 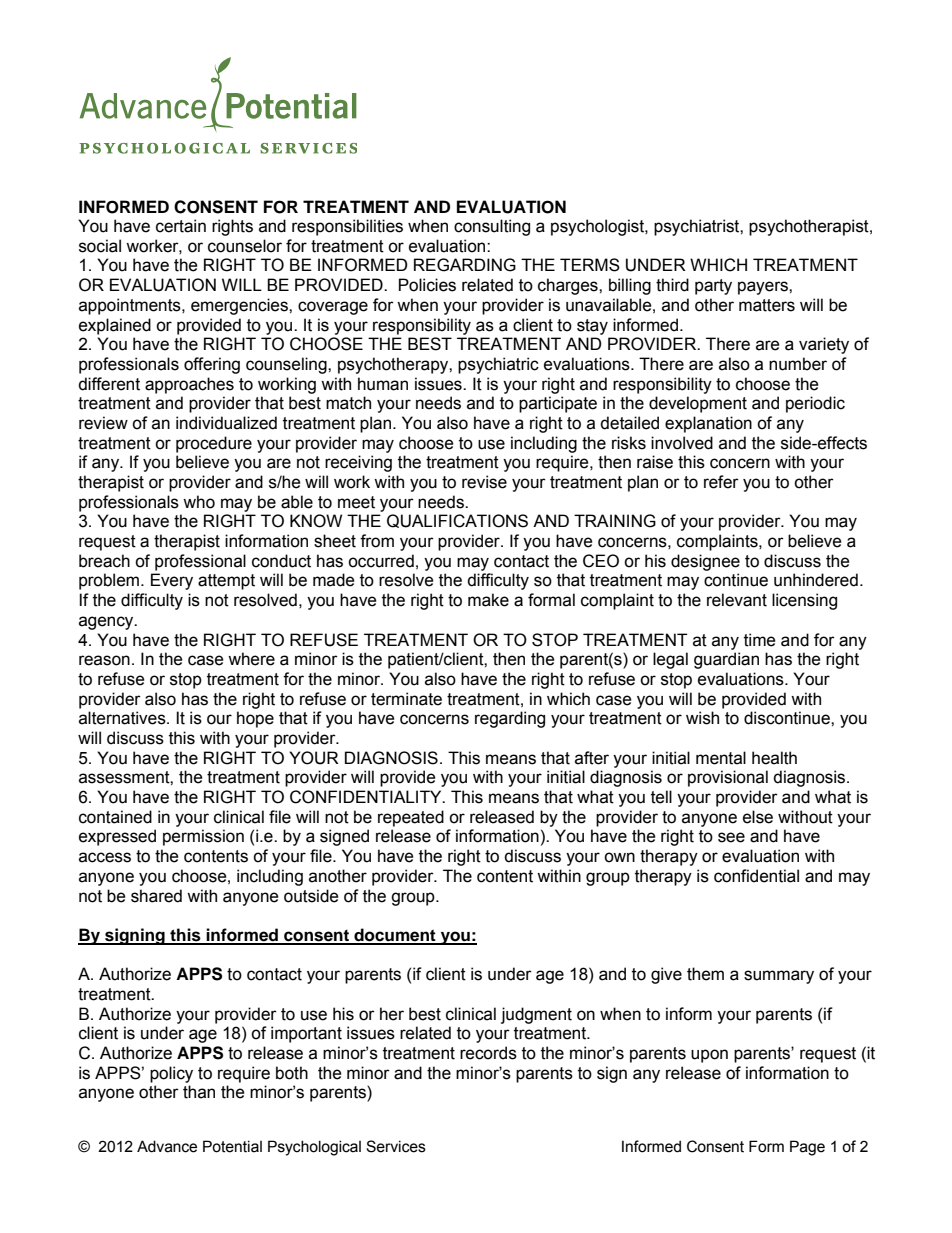 What do you see at coordinates (726, 660) in the page?
I see `guardian` at bounding box center [726, 660].
